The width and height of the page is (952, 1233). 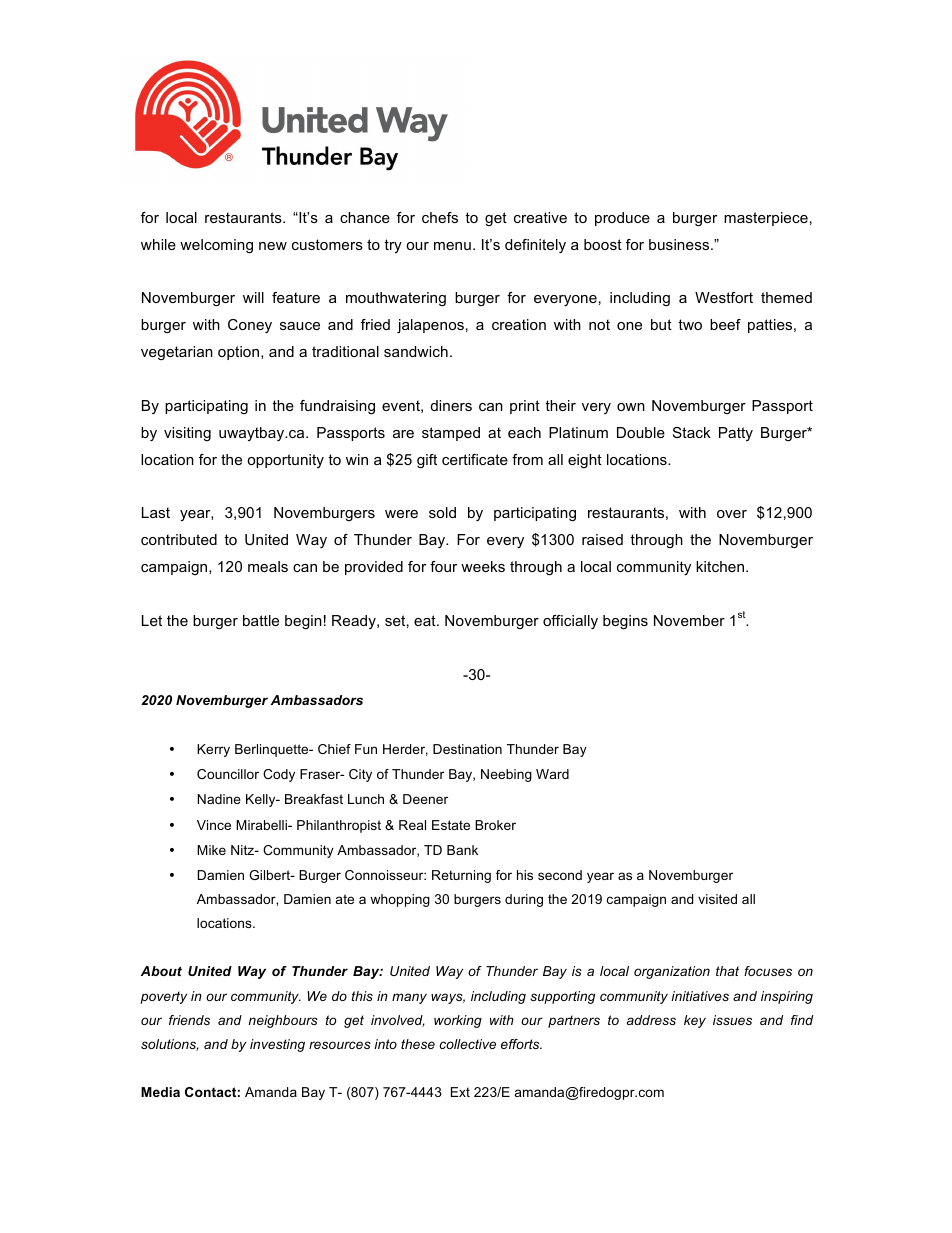 What do you see at coordinates (717, 899) in the page?
I see `visited` at bounding box center [717, 899].
